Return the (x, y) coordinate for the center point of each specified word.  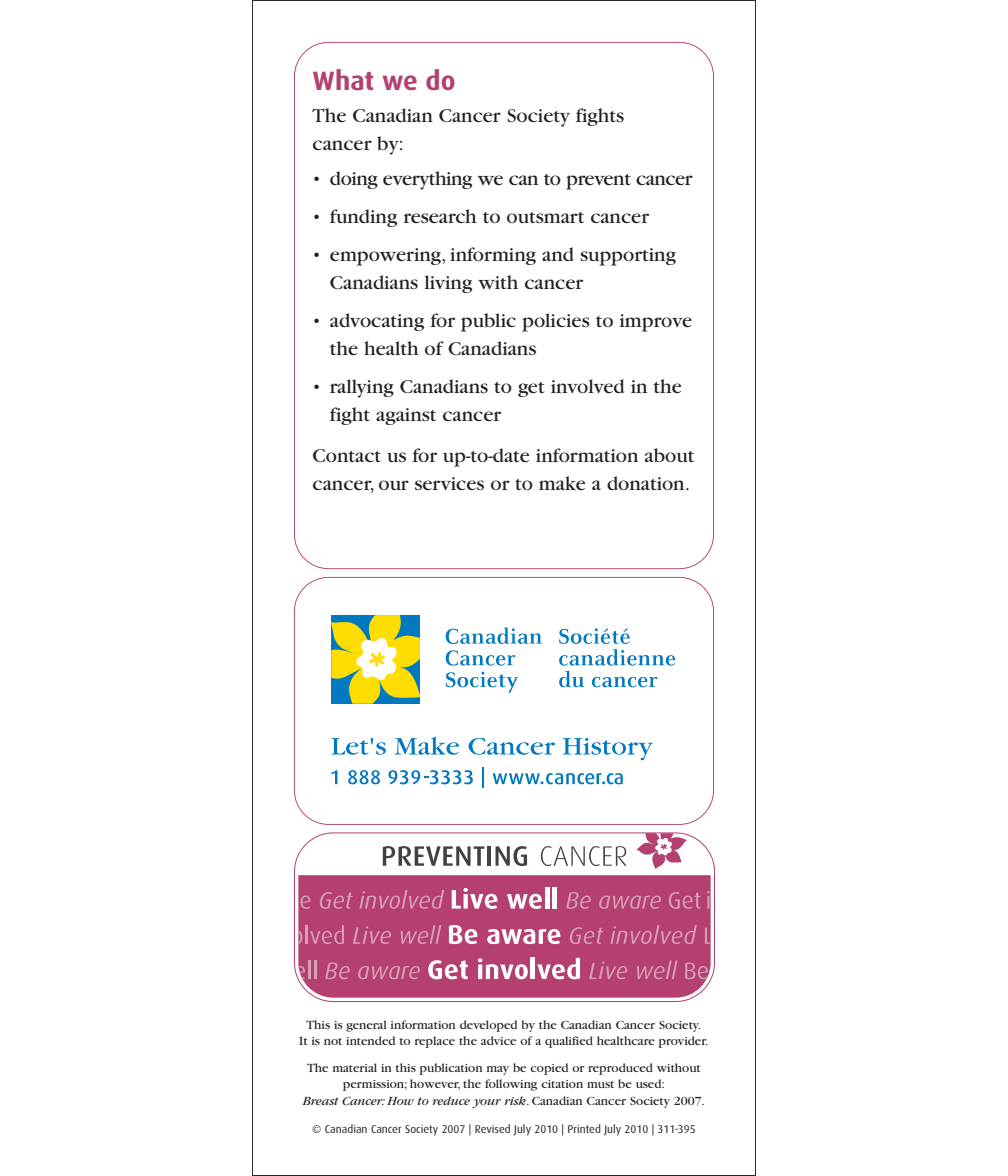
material (355, 1067)
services (449, 483)
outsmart (545, 217)
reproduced (620, 1069)
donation (647, 483)
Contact (347, 455)
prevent (598, 182)
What (343, 79)
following (511, 1085)
